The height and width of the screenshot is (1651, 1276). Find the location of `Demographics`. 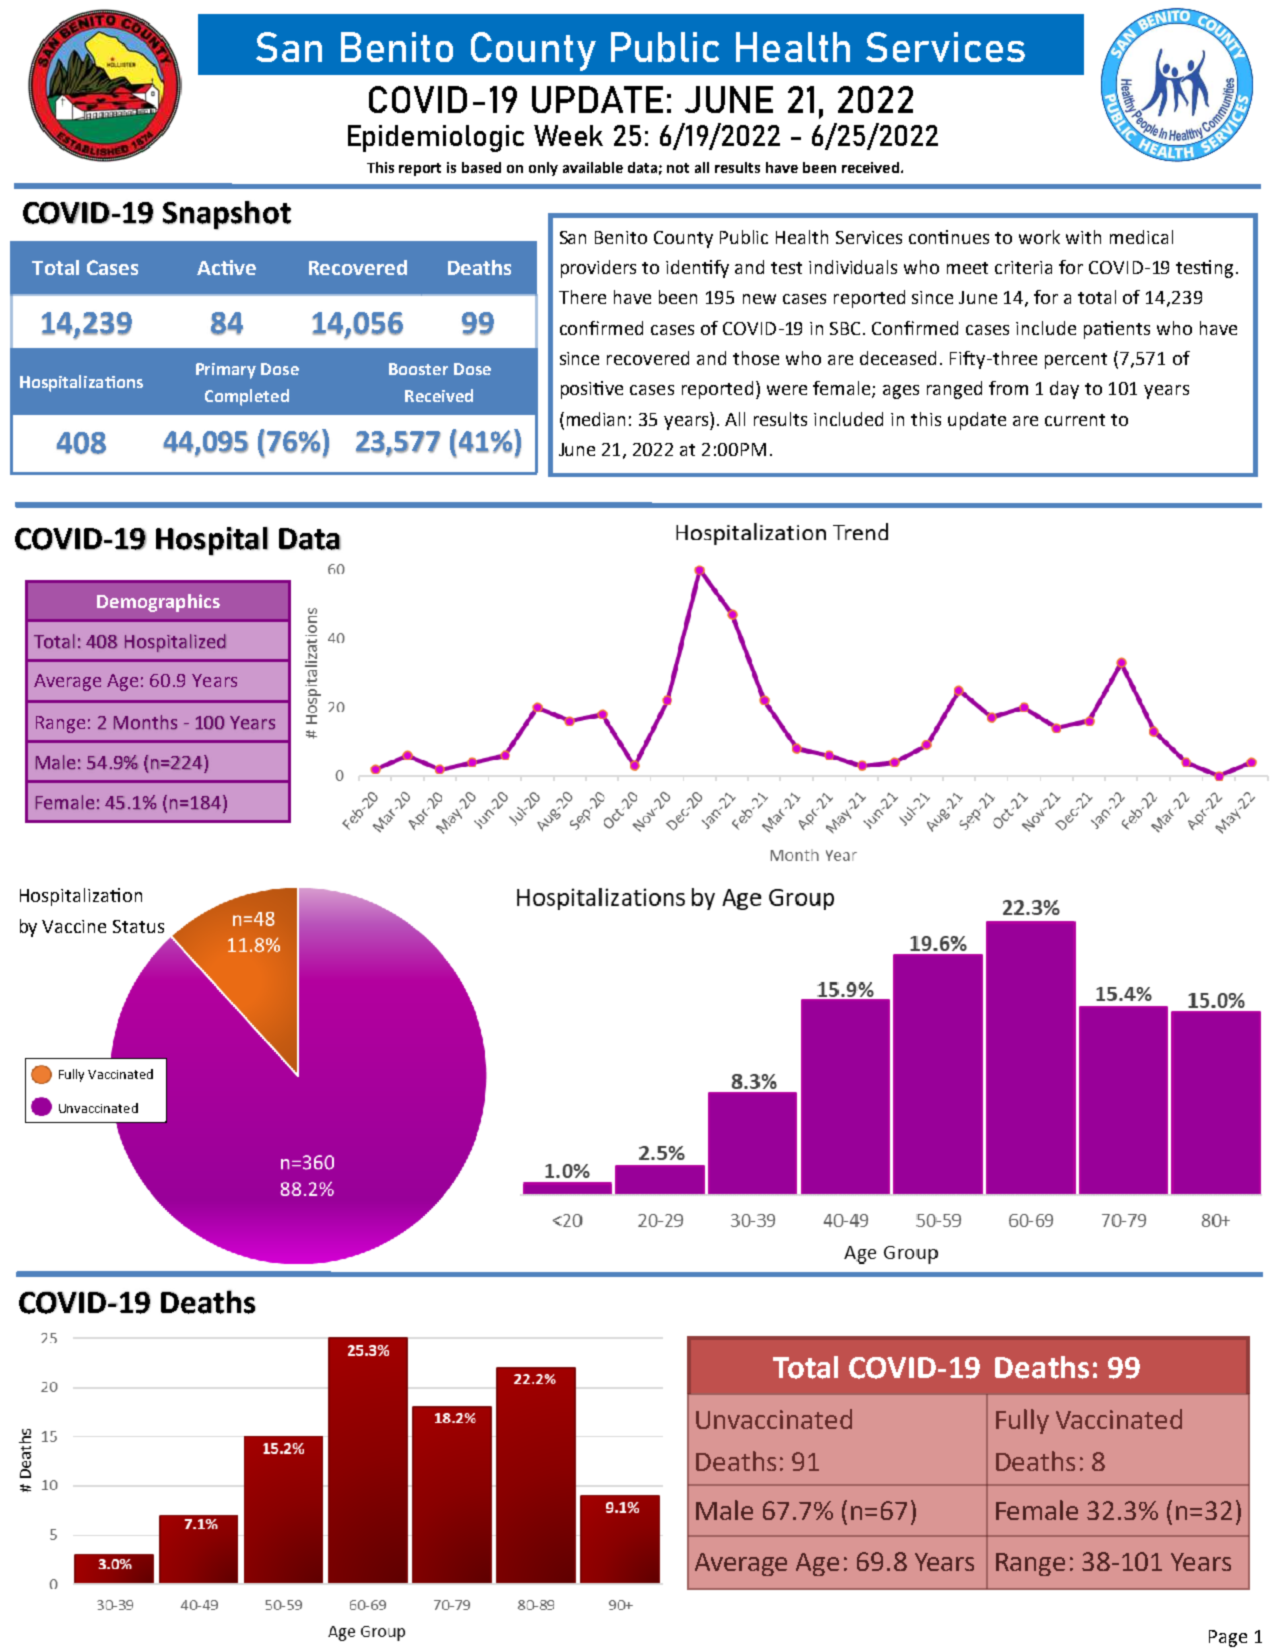

Demographics is located at coordinates (158, 603).
